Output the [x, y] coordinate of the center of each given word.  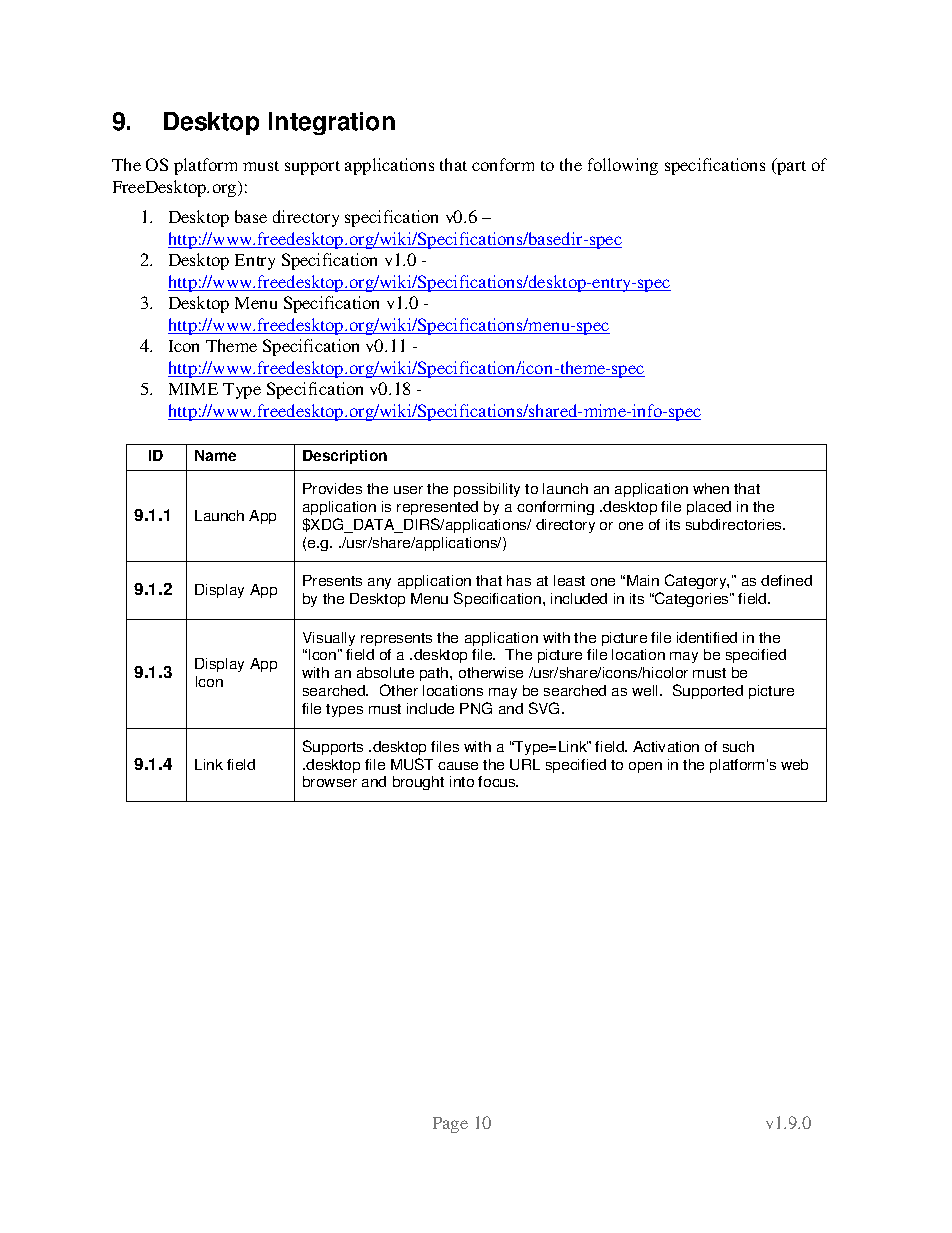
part [790, 166]
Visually [329, 639]
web [794, 764]
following [623, 166]
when [711, 488]
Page [450, 1125]
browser [330, 781]
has [519, 580]
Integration [332, 123]
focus [498, 781]
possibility [487, 490]
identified [707, 637]
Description [345, 457]
